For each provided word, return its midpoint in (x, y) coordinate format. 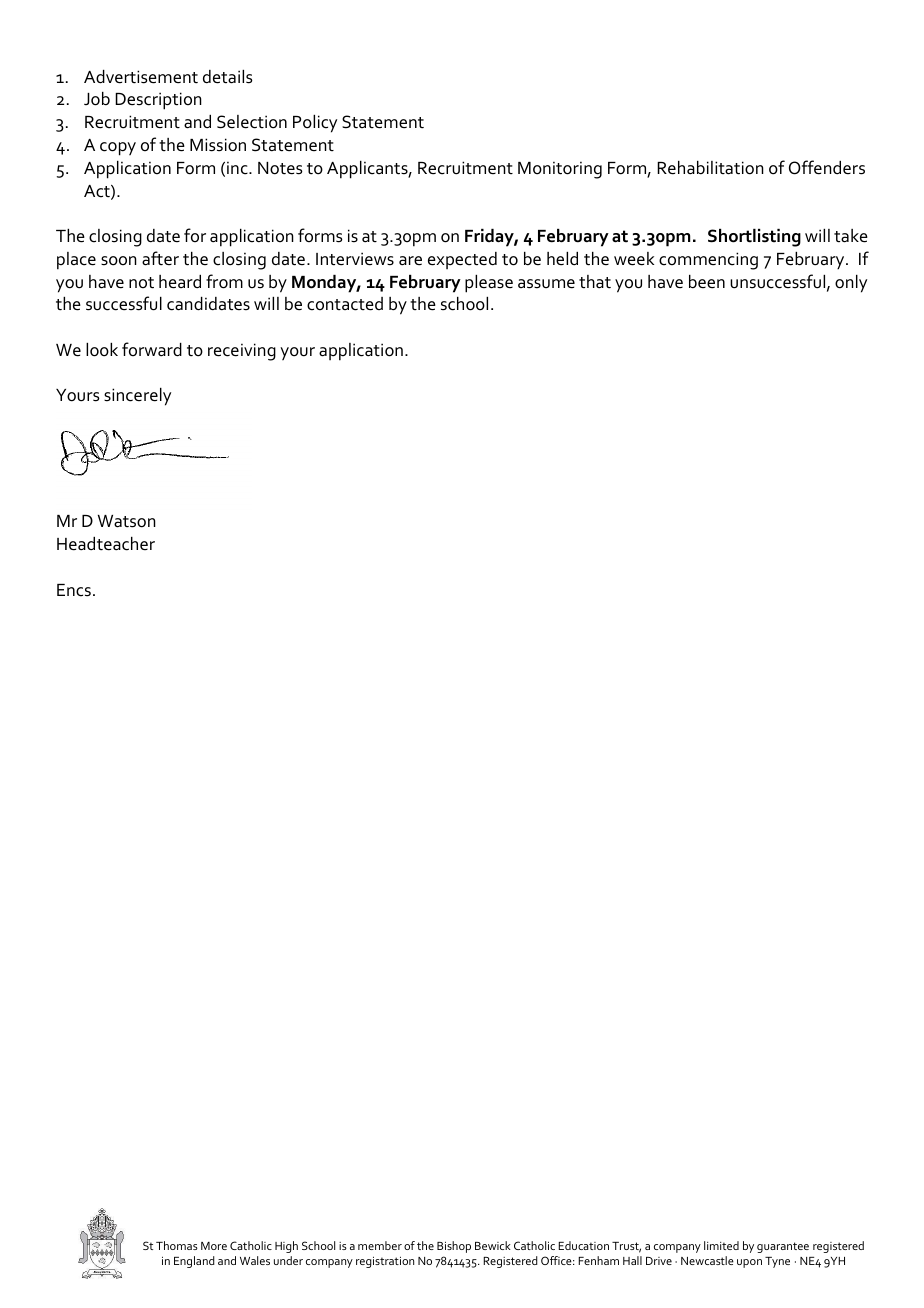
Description (158, 101)
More (214, 1246)
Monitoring (560, 170)
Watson (127, 521)
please (489, 284)
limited (721, 1245)
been (707, 282)
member (380, 1245)
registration (385, 1262)
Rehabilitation (710, 168)
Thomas (177, 1245)
